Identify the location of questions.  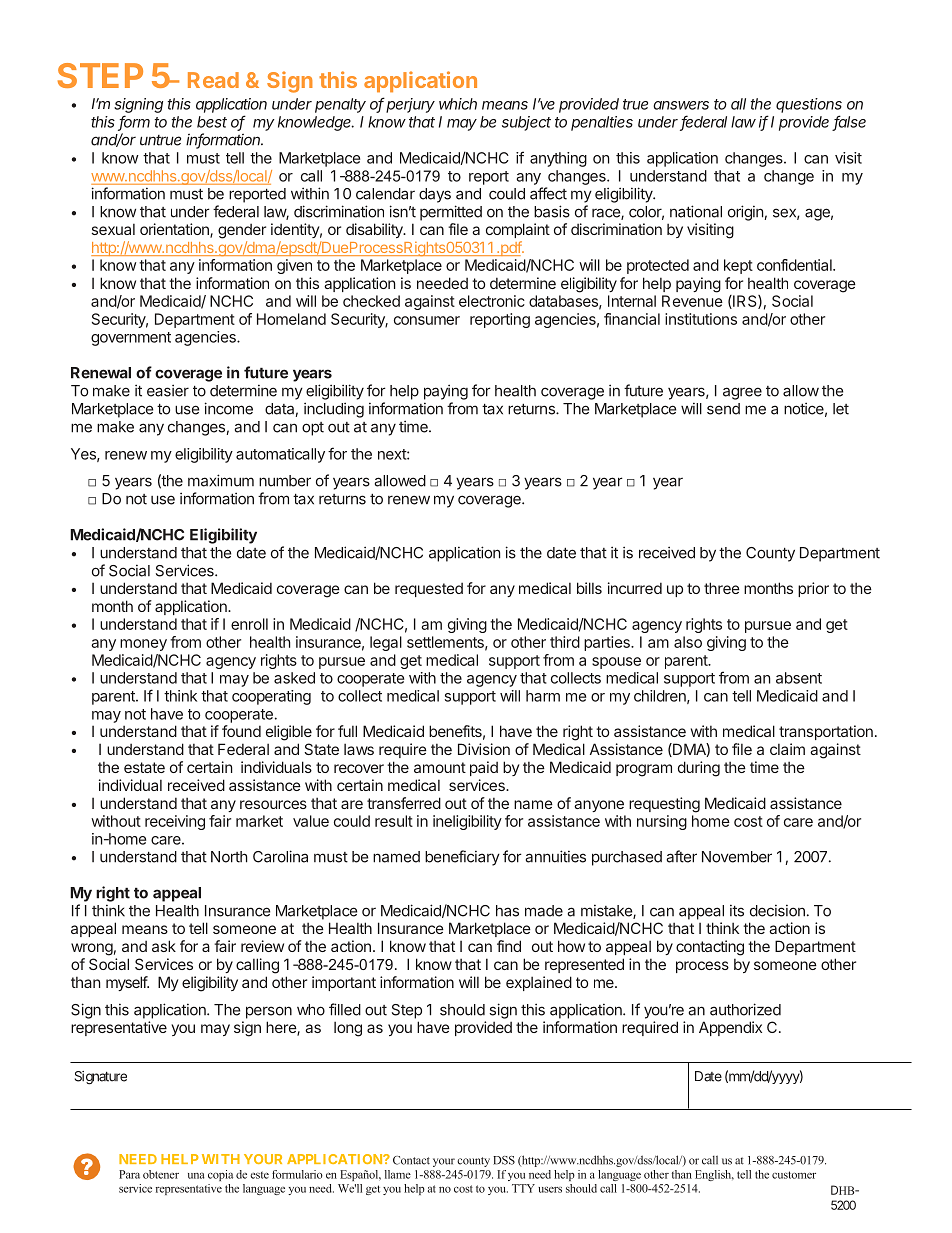
(809, 105).
